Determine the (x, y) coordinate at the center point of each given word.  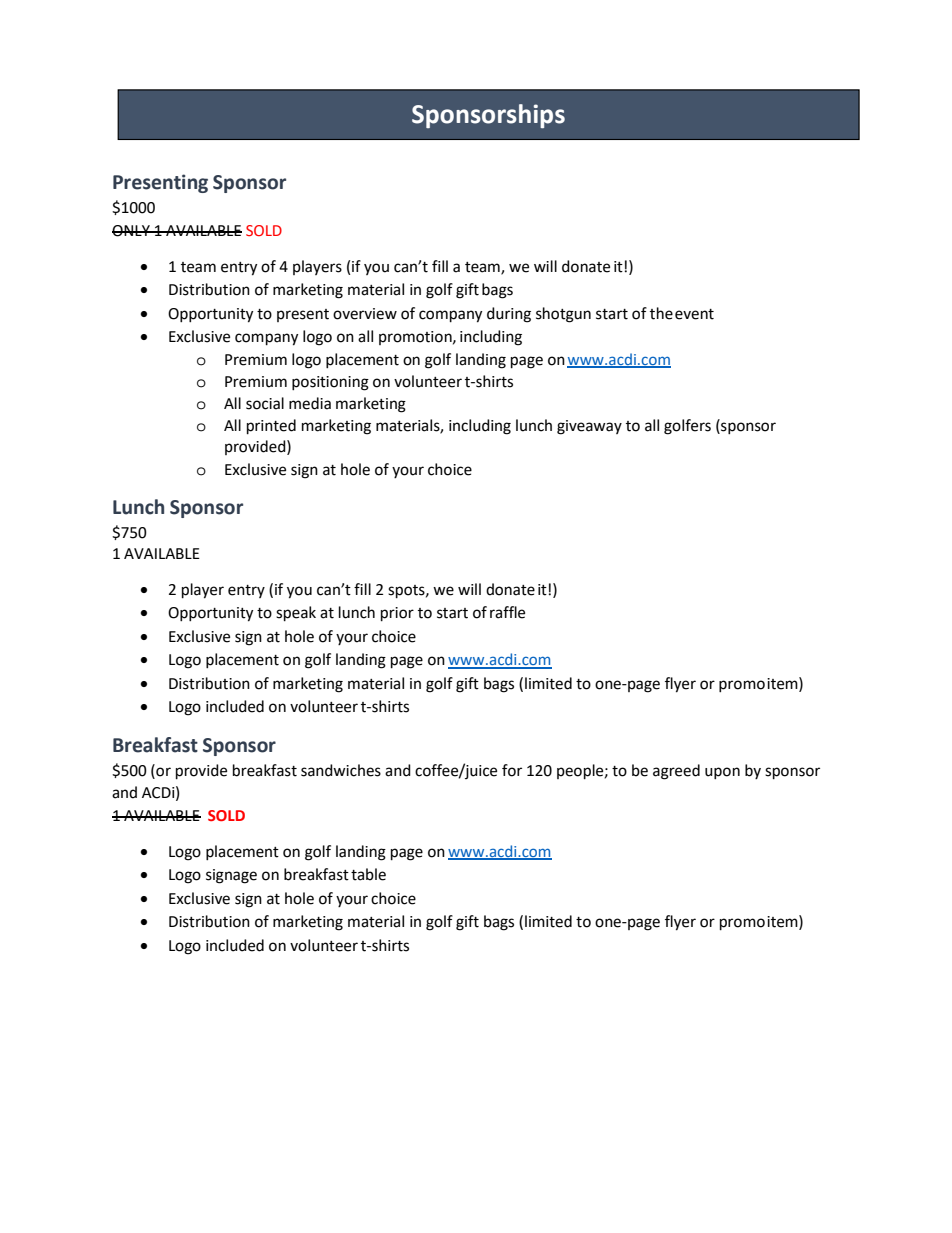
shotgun (563, 315)
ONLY (132, 231)
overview (365, 314)
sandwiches (341, 770)
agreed (676, 772)
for (512, 770)
